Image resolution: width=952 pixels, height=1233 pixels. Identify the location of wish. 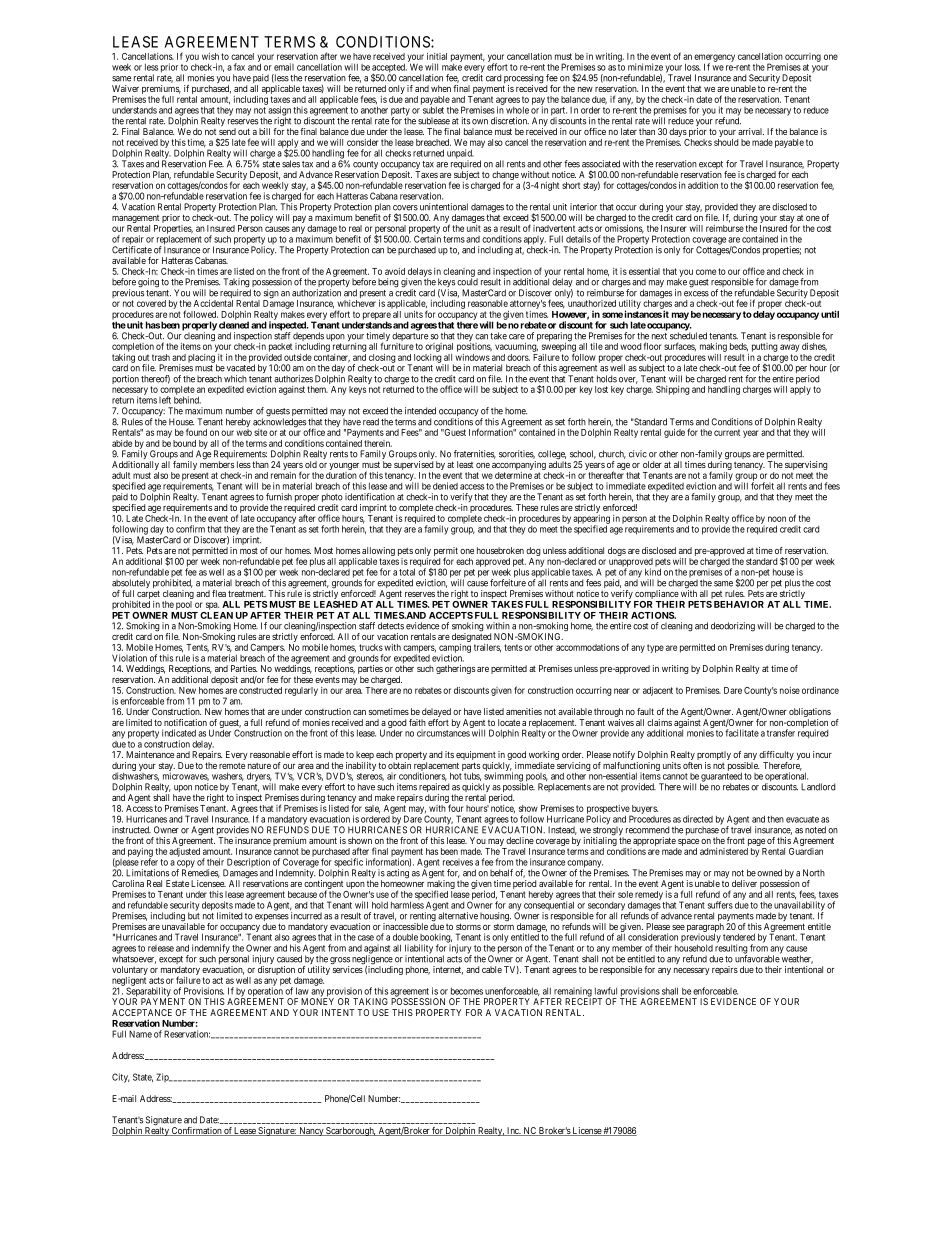
(210, 56).
